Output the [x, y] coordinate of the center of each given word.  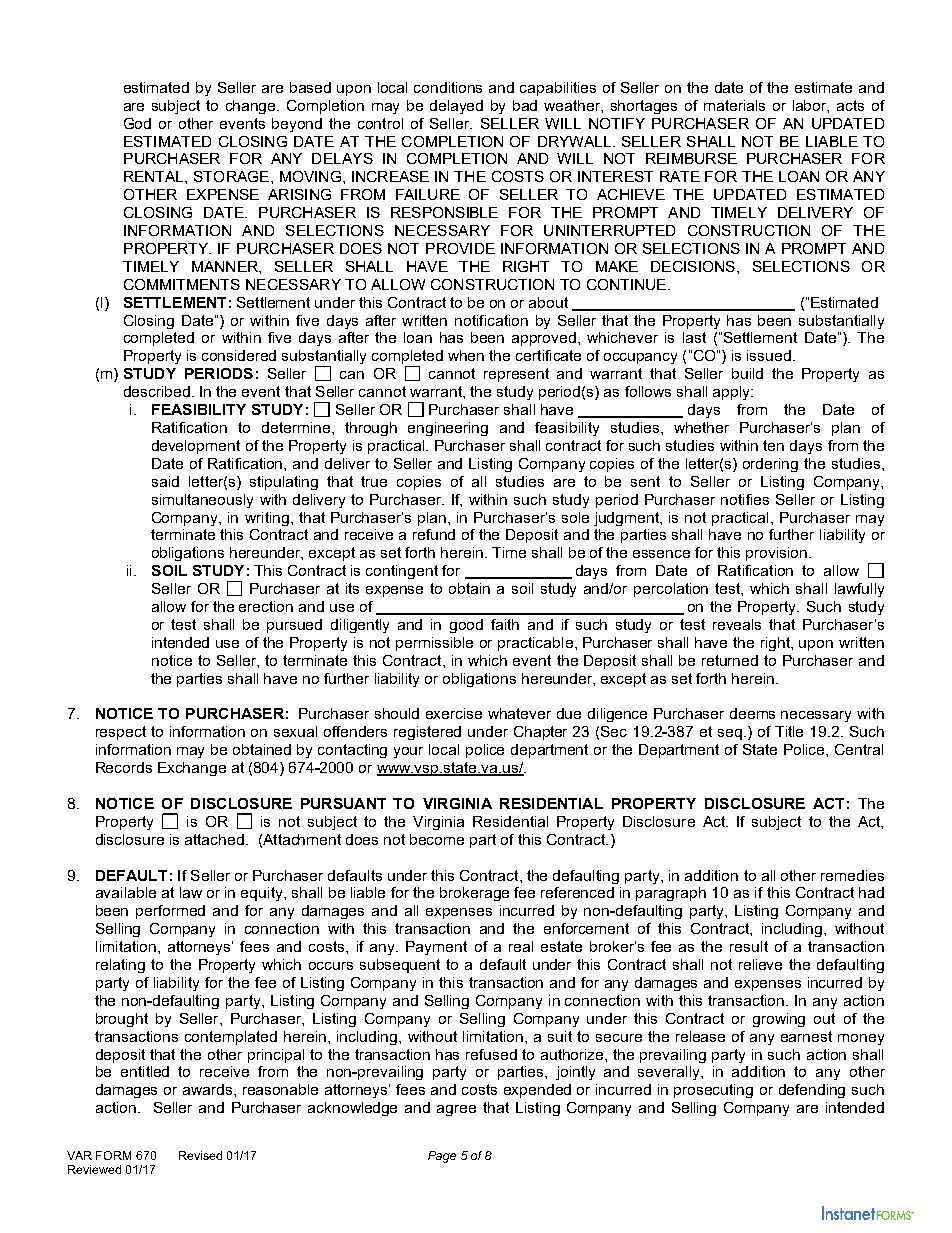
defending [812, 1091]
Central [859, 749]
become [437, 839]
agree [456, 1110]
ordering [770, 465]
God [137, 123]
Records [124, 767]
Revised [200, 1155]
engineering [448, 429]
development [196, 447]
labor [811, 106]
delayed [456, 107]
